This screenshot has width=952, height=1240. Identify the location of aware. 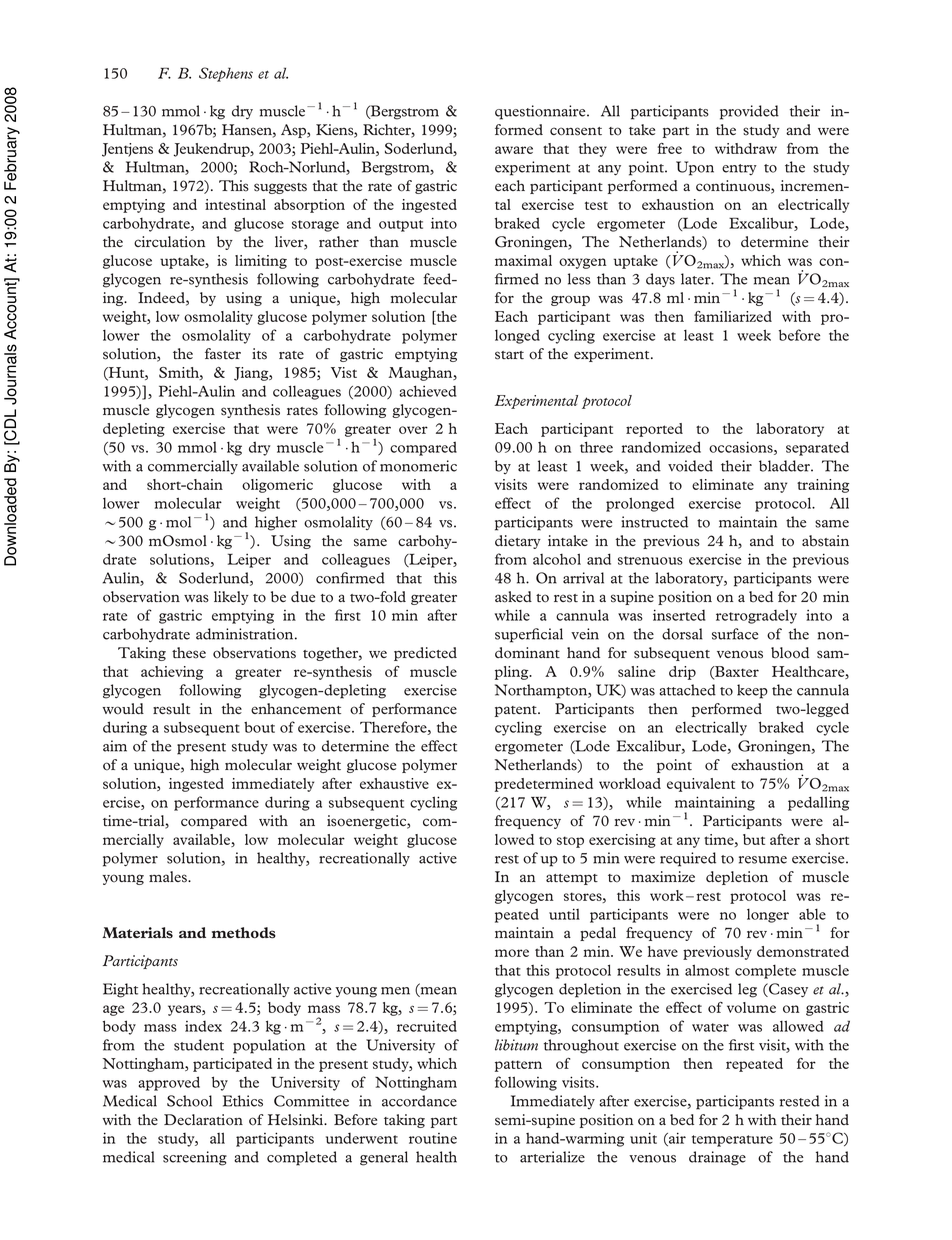
(514, 150).
